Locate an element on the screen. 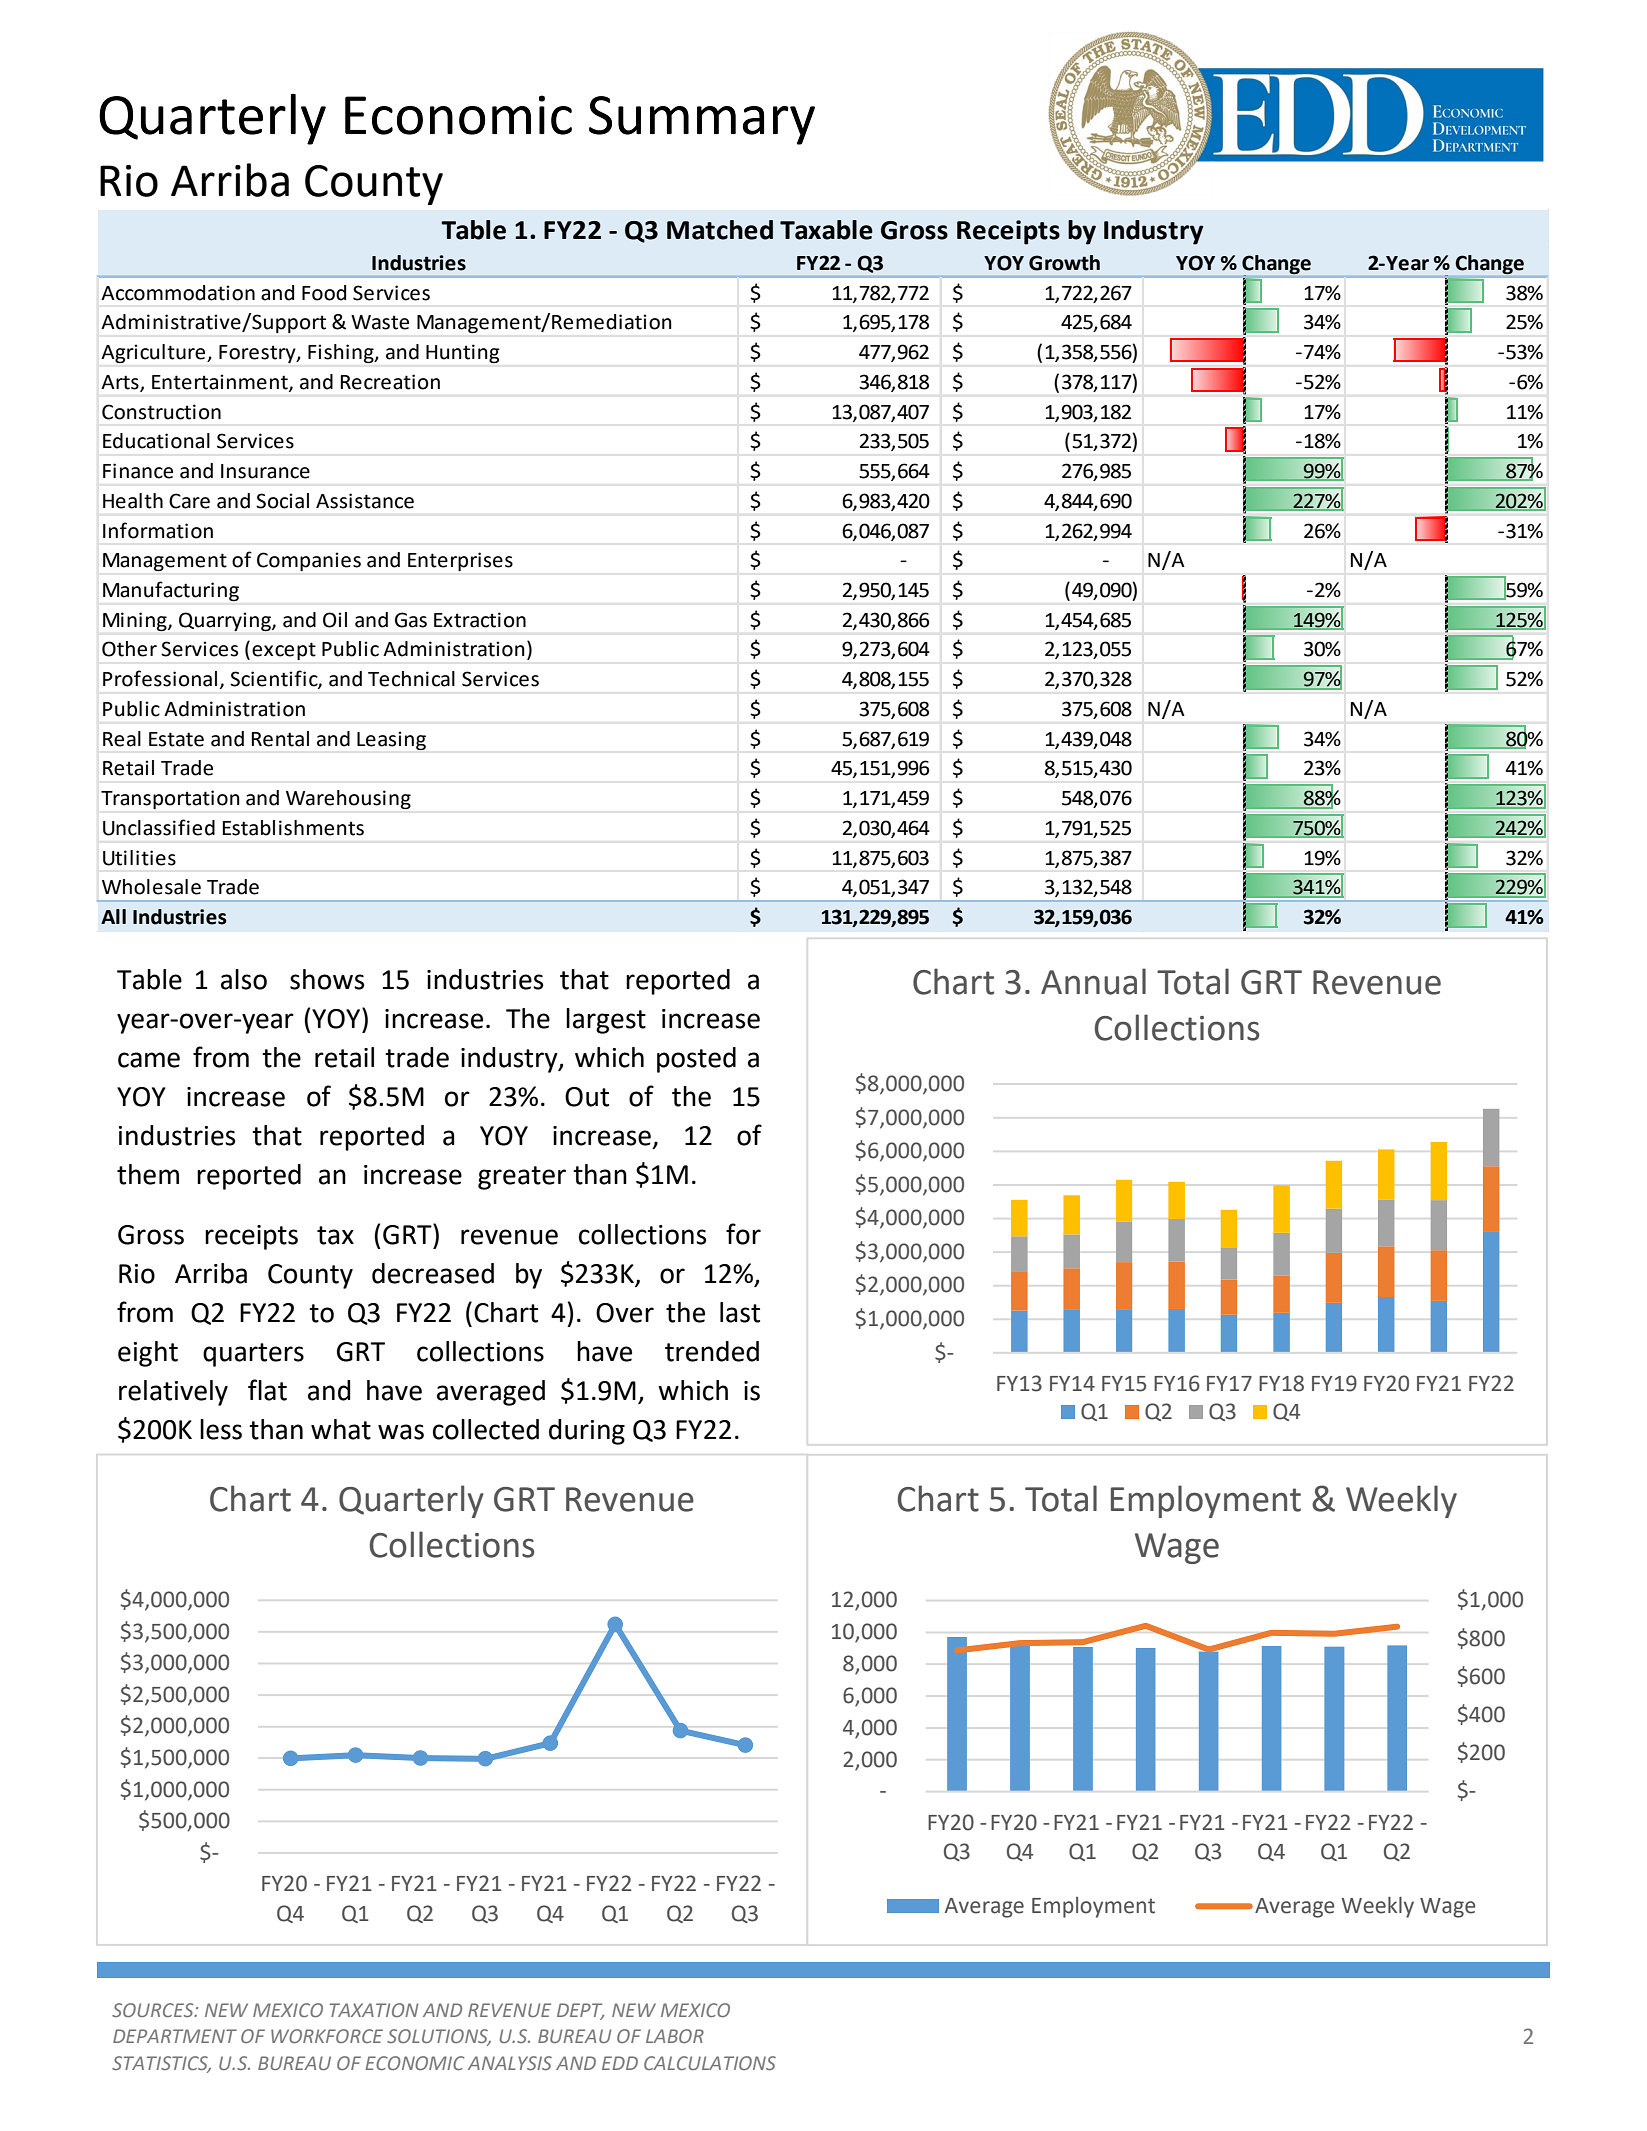 The height and width of the screenshot is (2131, 1647). Out is located at coordinates (587, 1097).
